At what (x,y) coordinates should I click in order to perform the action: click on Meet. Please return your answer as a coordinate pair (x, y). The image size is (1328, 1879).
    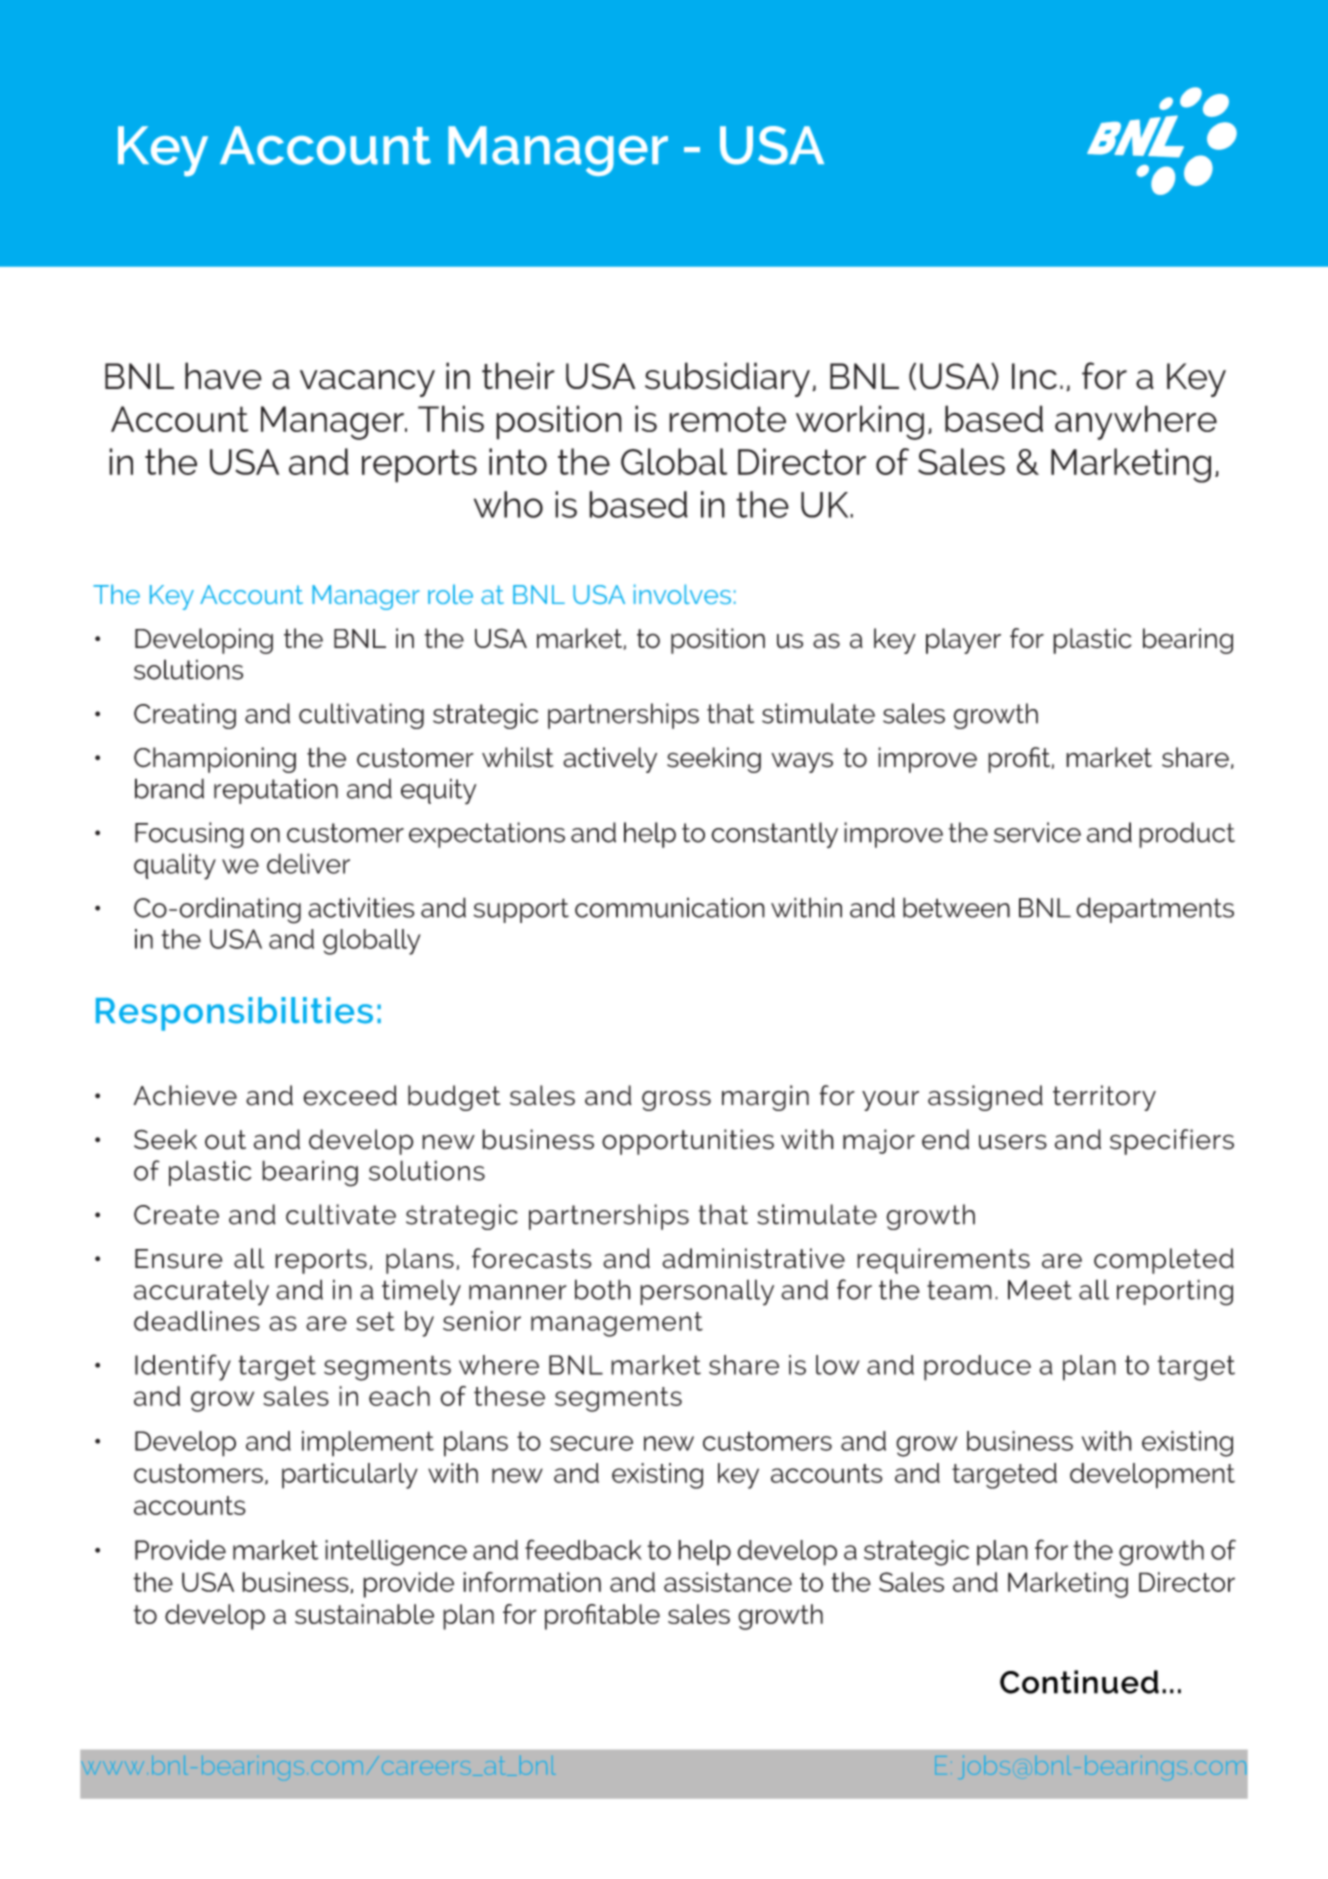
    Looking at the image, I should click on (1040, 1290).
